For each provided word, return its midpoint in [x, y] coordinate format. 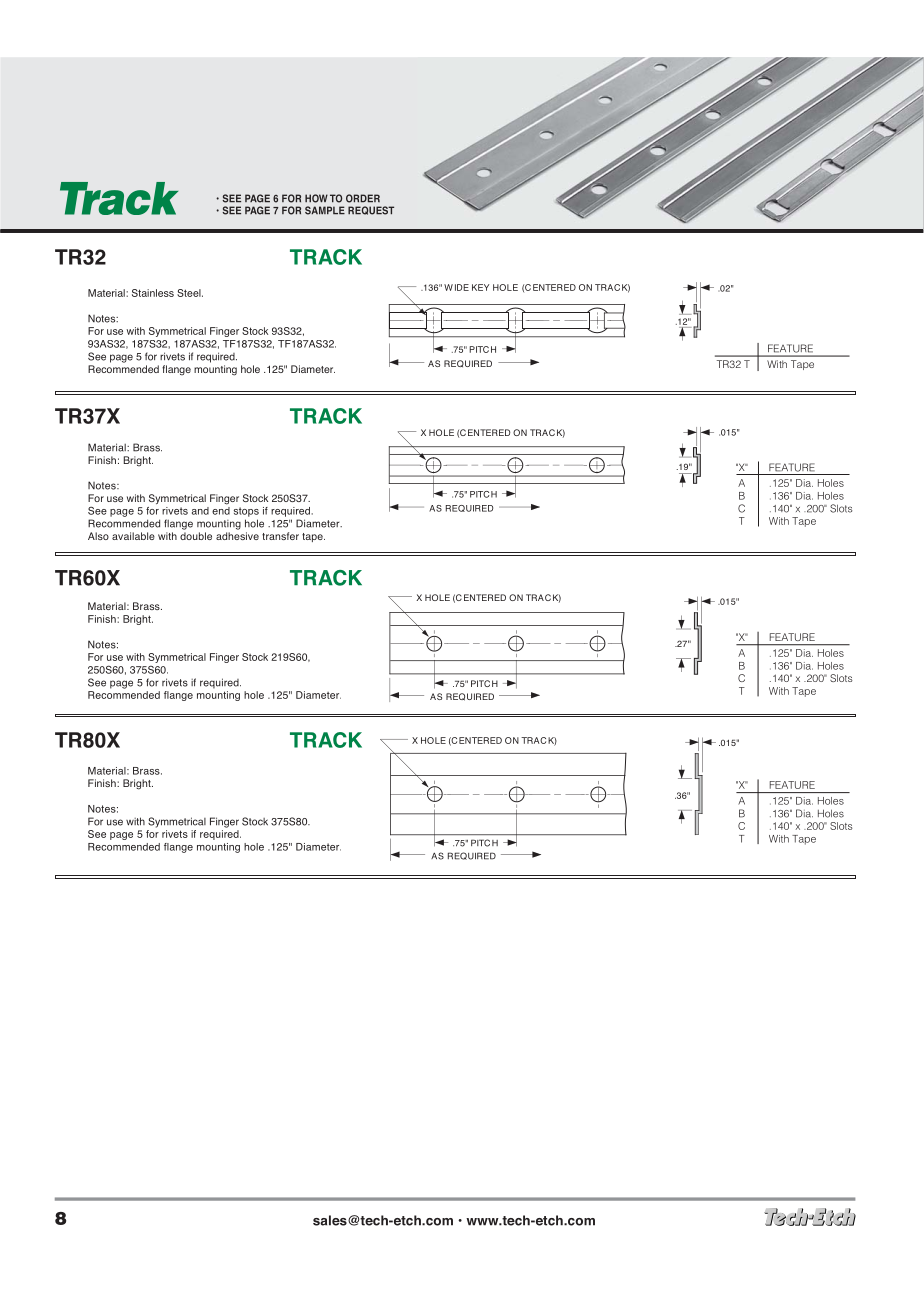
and [200, 511]
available [133, 536]
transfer [280, 536]
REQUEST [371, 210]
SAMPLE [325, 210]
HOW [316, 198]
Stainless [153, 293]
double [196, 536]
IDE [462, 287]
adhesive [237, 536]
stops [246, 512]
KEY [480, 287]
